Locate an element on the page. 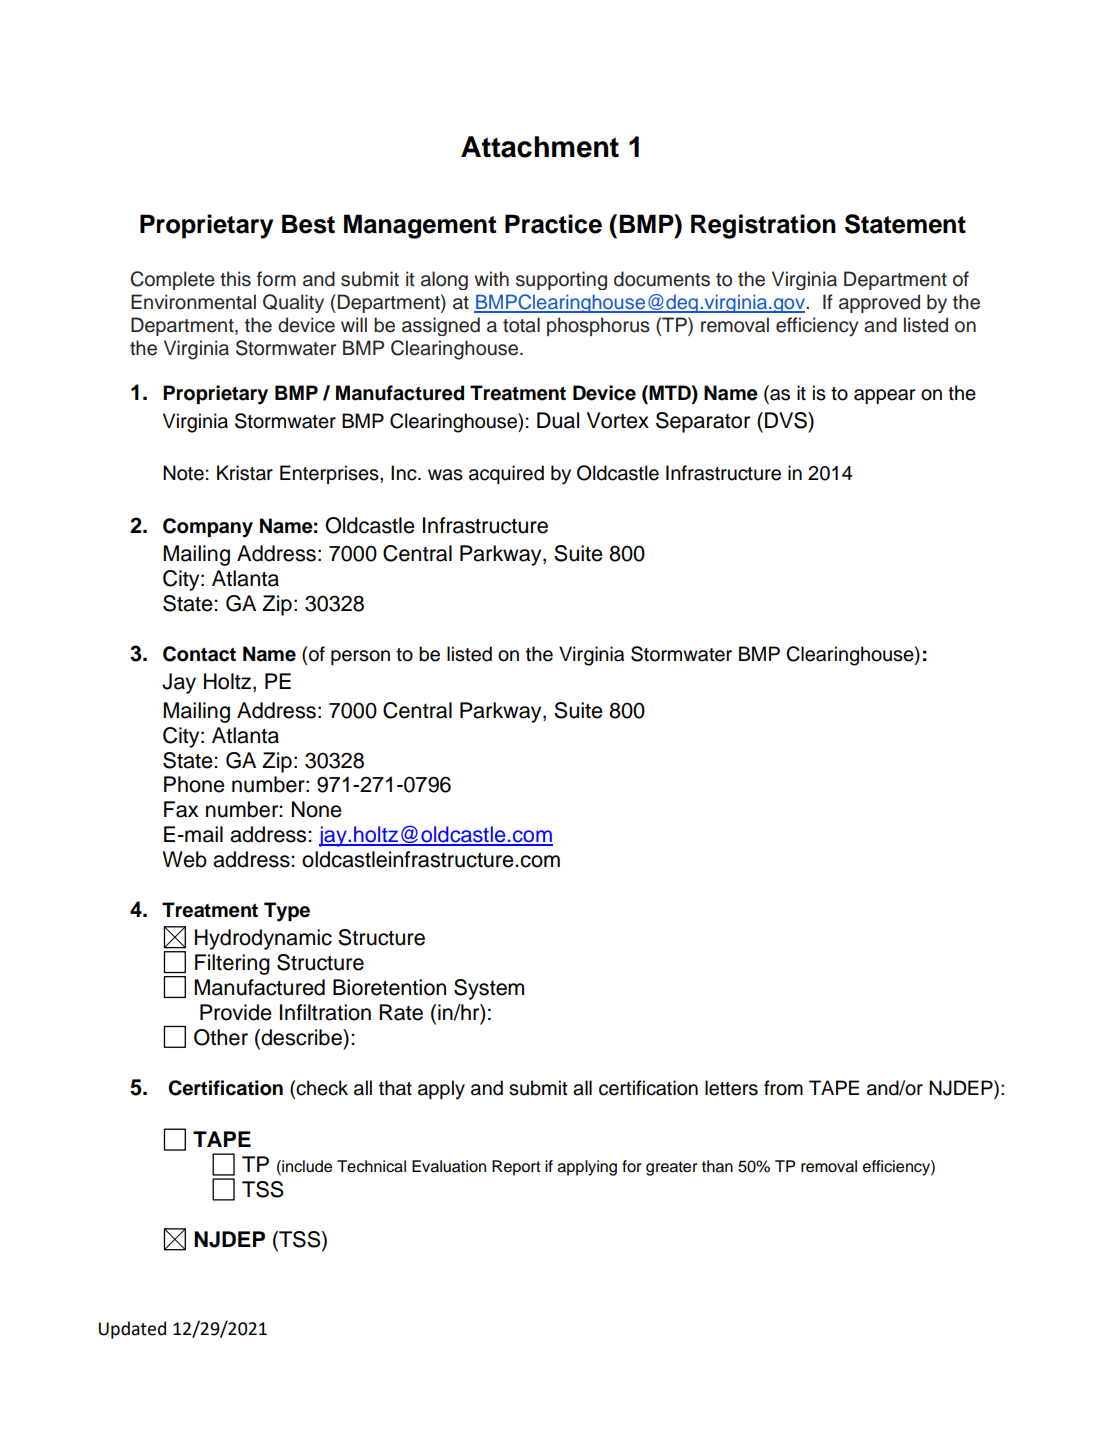 The image size is (1105, 1430). DVS is located at coordinates (787, 420).
